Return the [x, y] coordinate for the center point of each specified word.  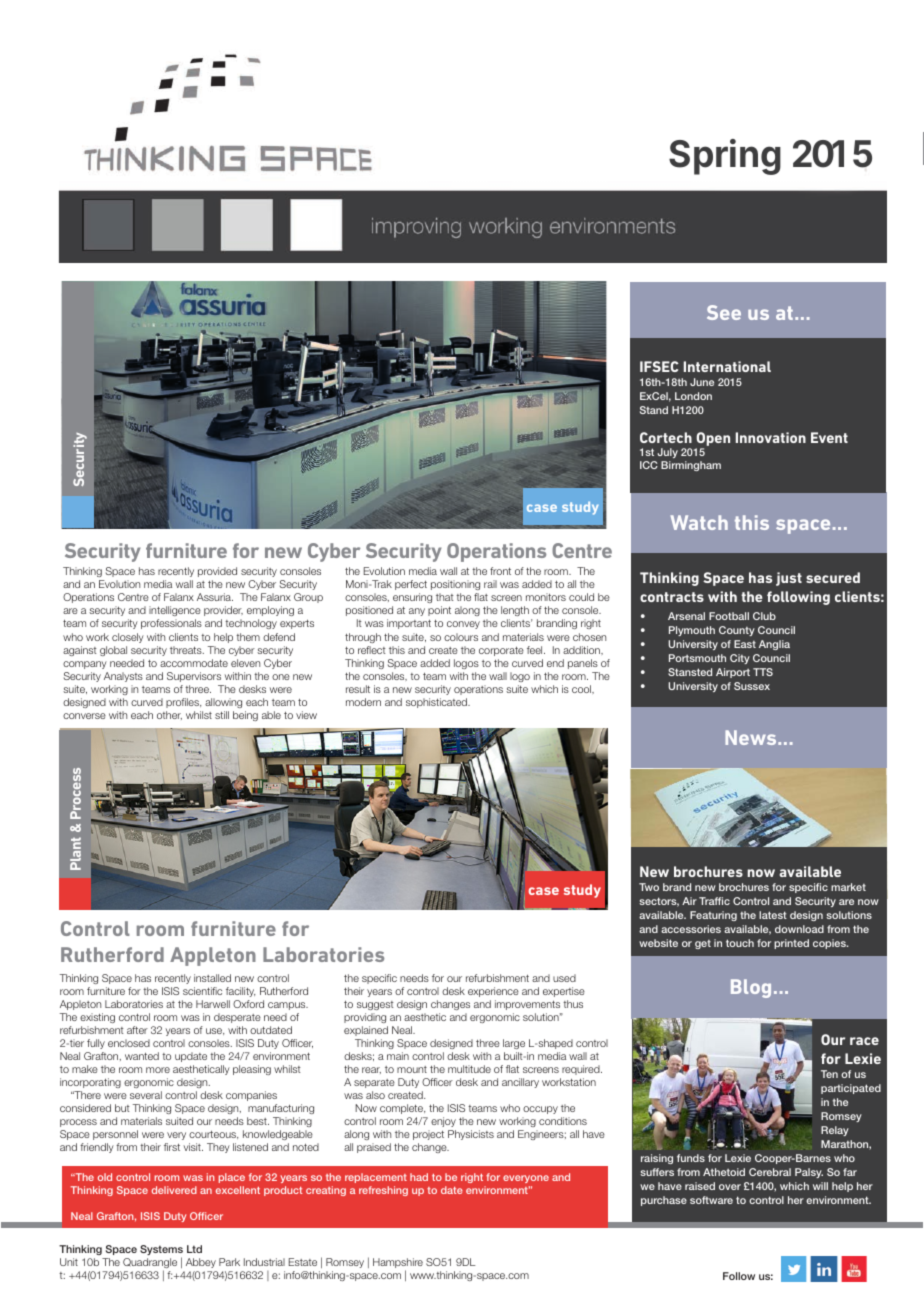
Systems [161, 1251]
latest [773, 915]
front [500, 571]
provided [217, 572]
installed [212, 978]
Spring [725, 157]
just [789, 579]
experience [493, 992]
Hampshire [398, 1264]
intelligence [175, 613]
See [724, 312]
